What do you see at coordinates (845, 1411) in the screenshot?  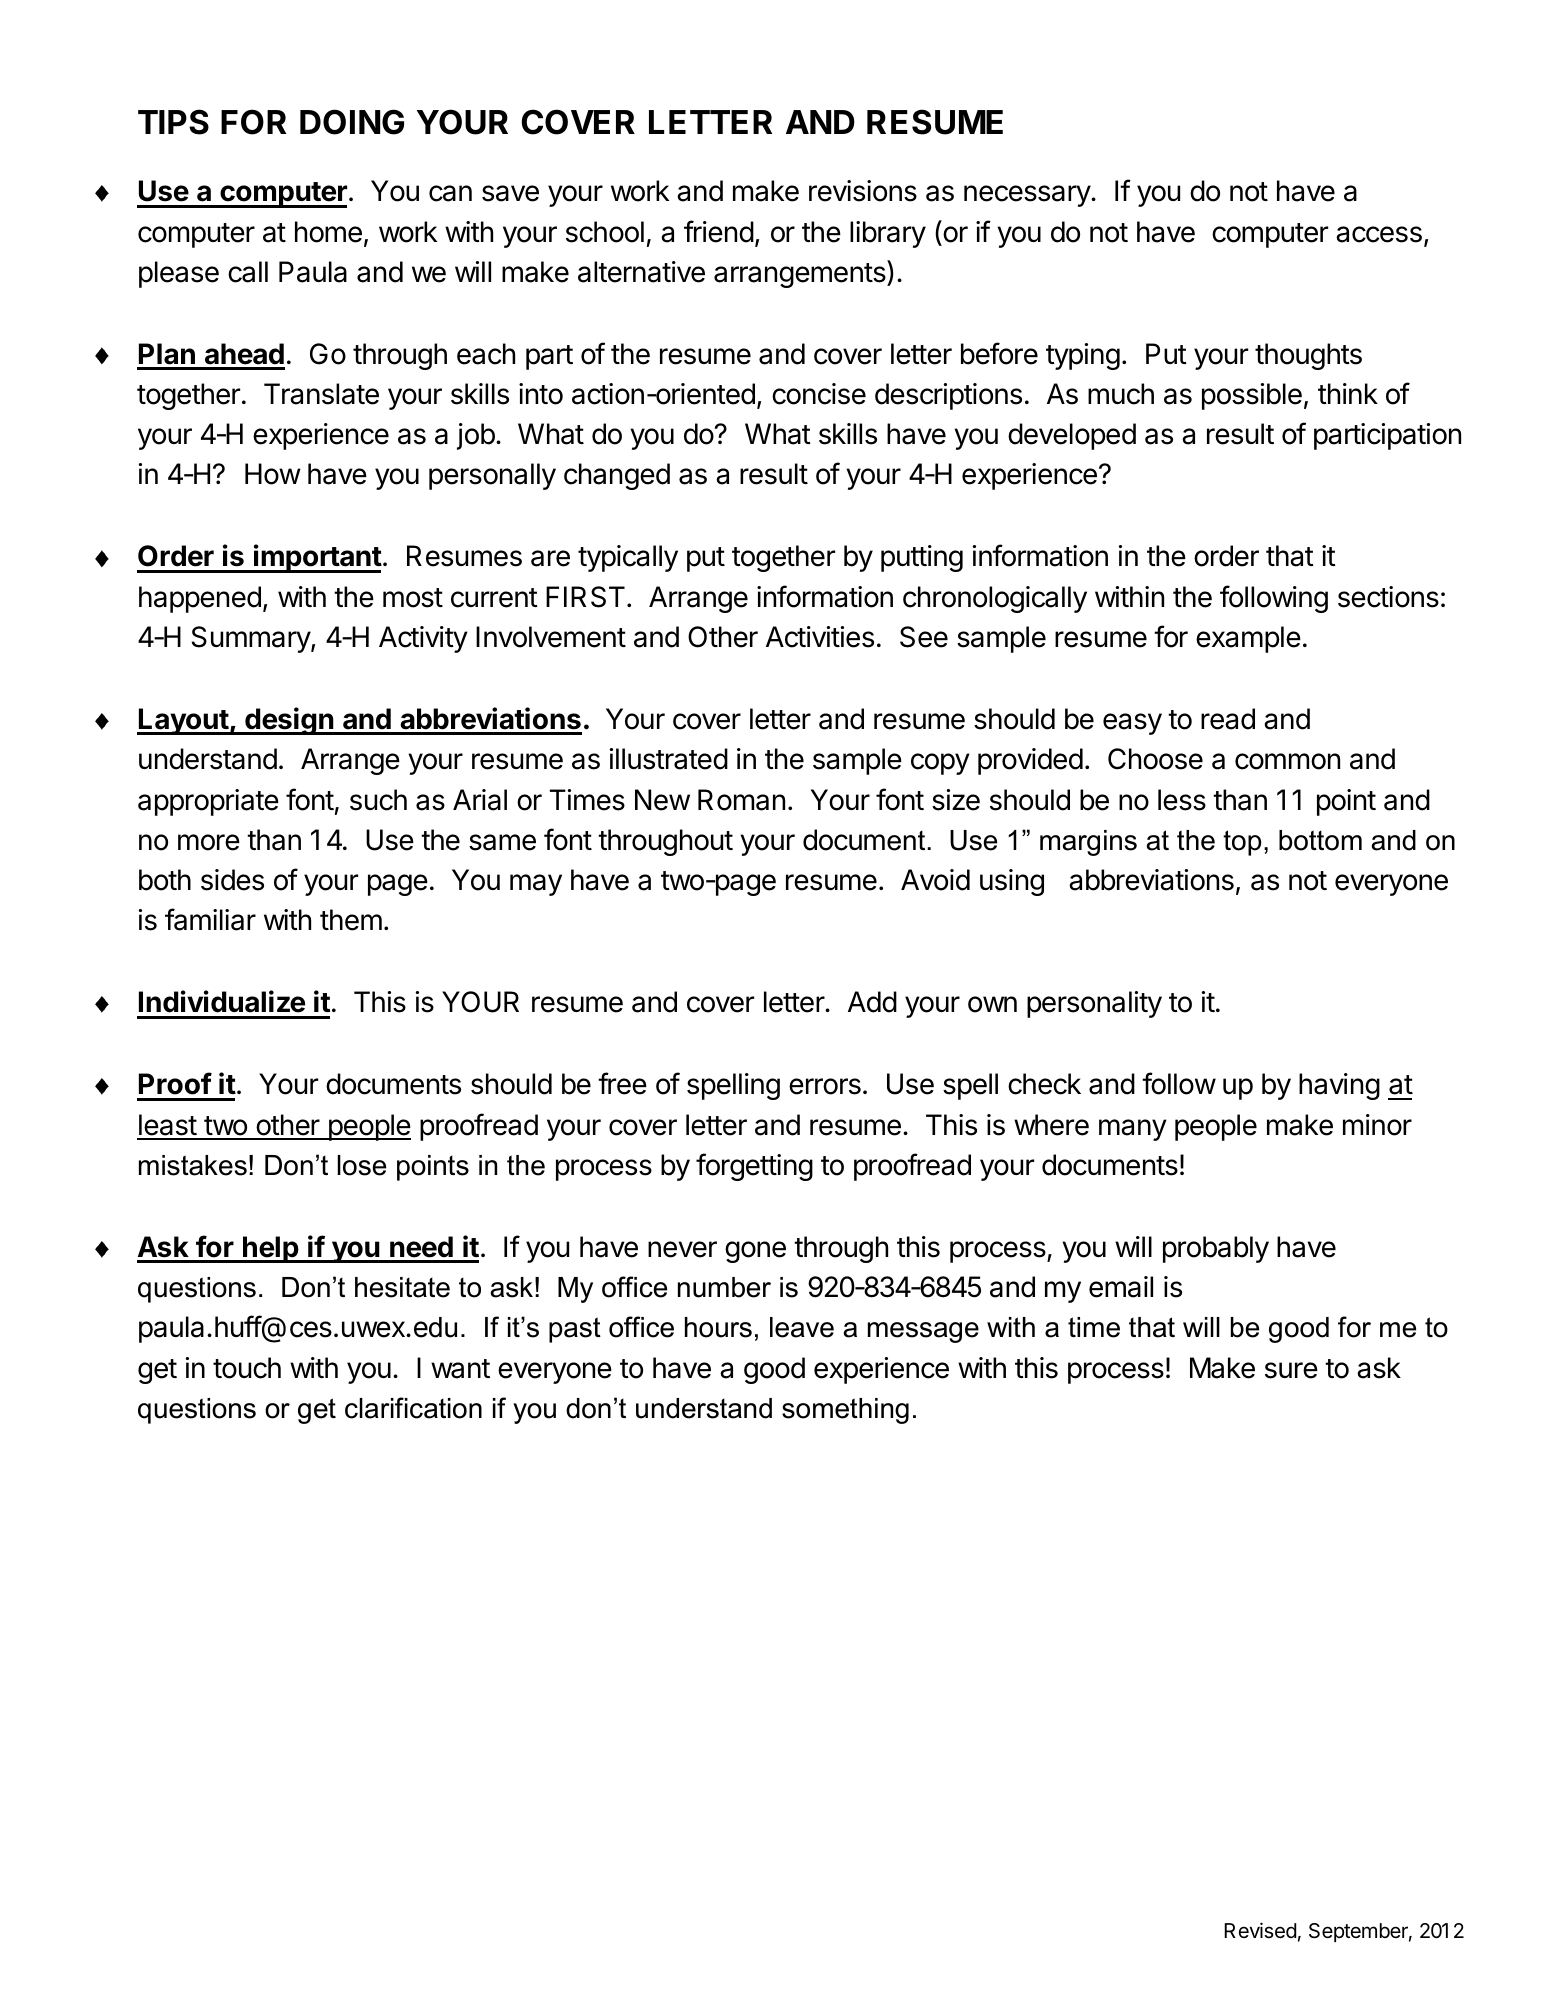 I see `something` at bounding box center [845, 1411].
